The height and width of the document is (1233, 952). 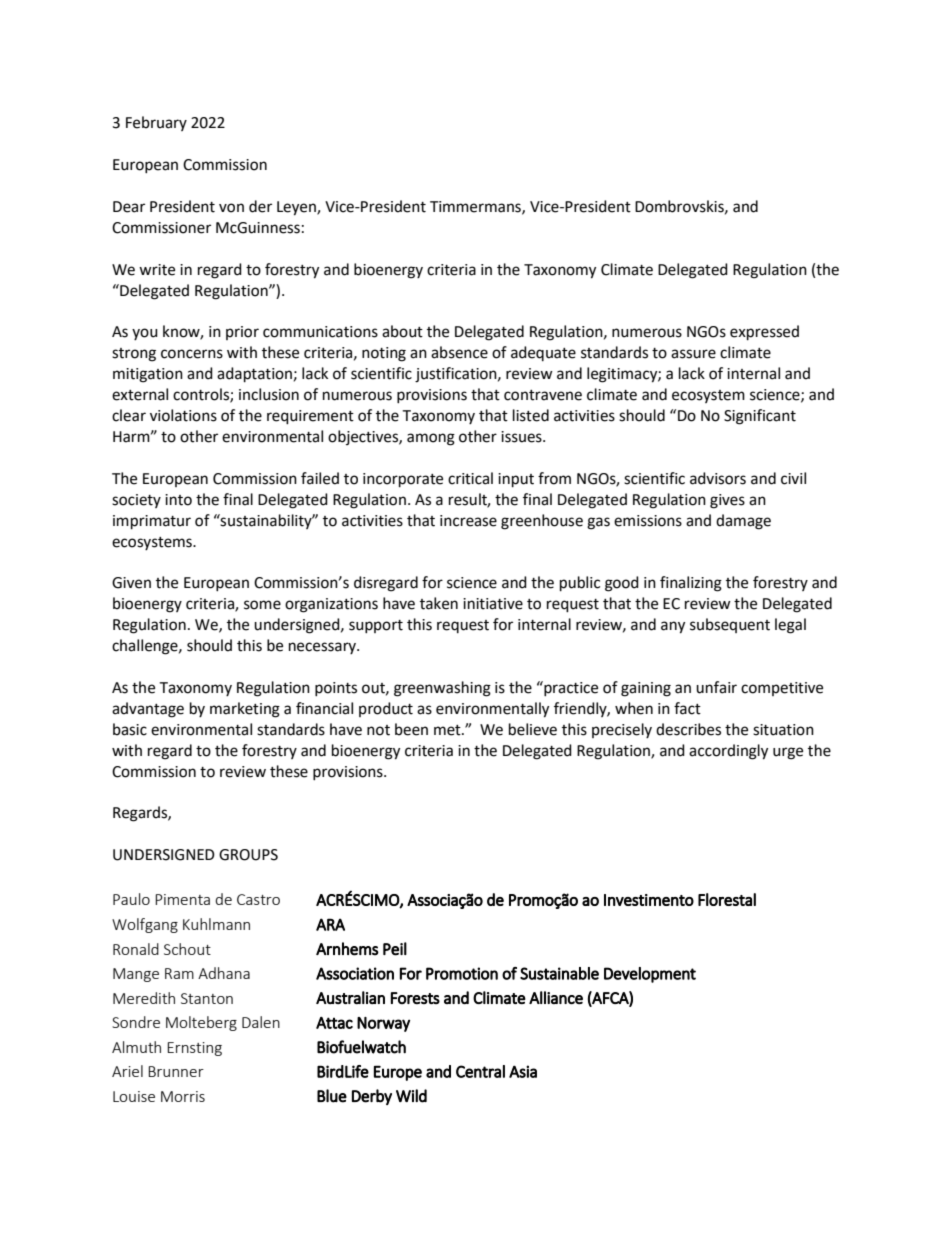 What do you see at coordinates (448, 730) in the document?
I see `met` at bounding box center [448, 730].
